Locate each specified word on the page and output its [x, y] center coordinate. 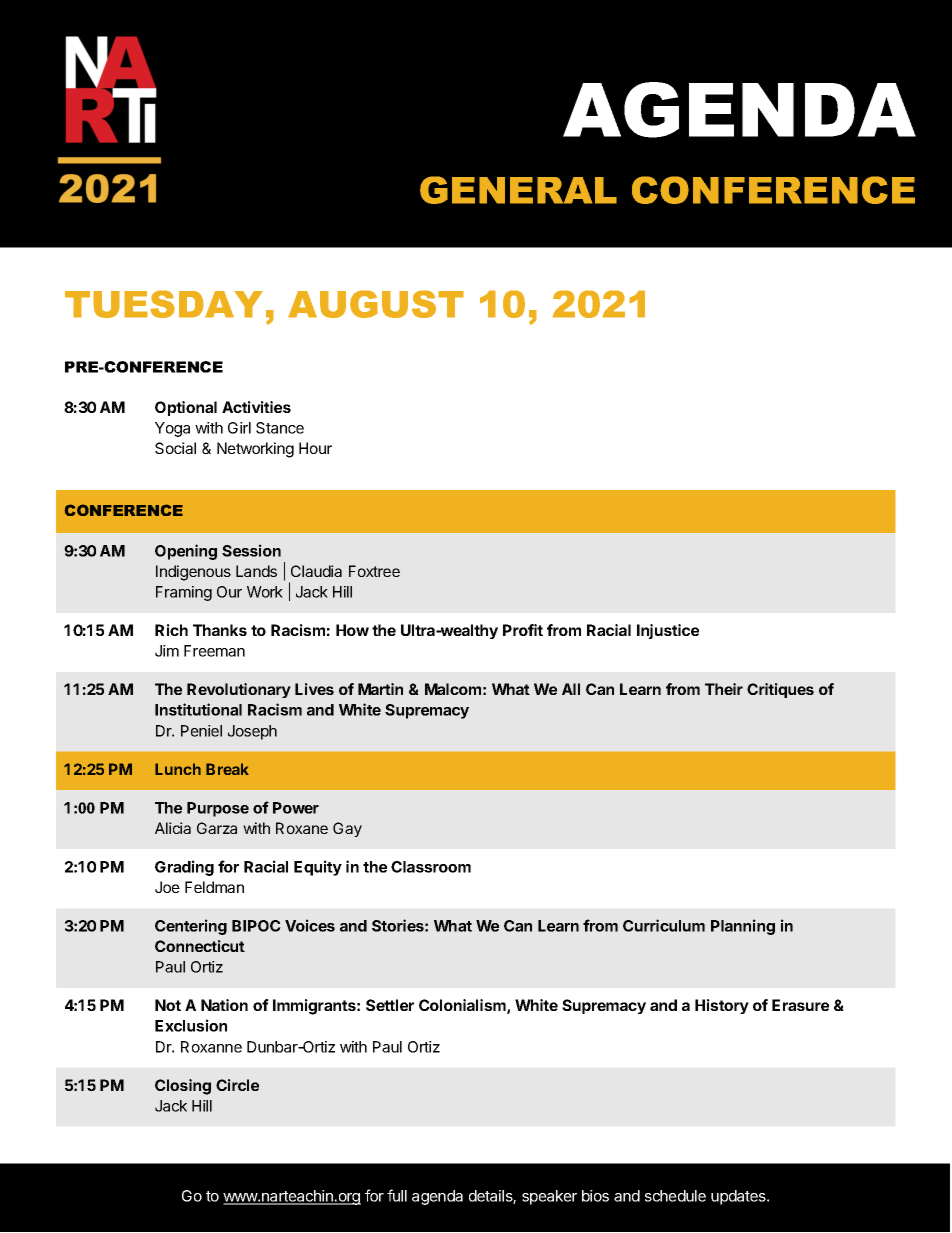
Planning [743, 927]
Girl [239, 428]
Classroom [431, 867]
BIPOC [256, 926]
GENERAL [518, 190]
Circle [237, 1085]
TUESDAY [164, 304]
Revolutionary [239, 690]
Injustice [668, 631]
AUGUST [376, 304]
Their [724, 689]
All [571, 689]
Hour [315, 448]
